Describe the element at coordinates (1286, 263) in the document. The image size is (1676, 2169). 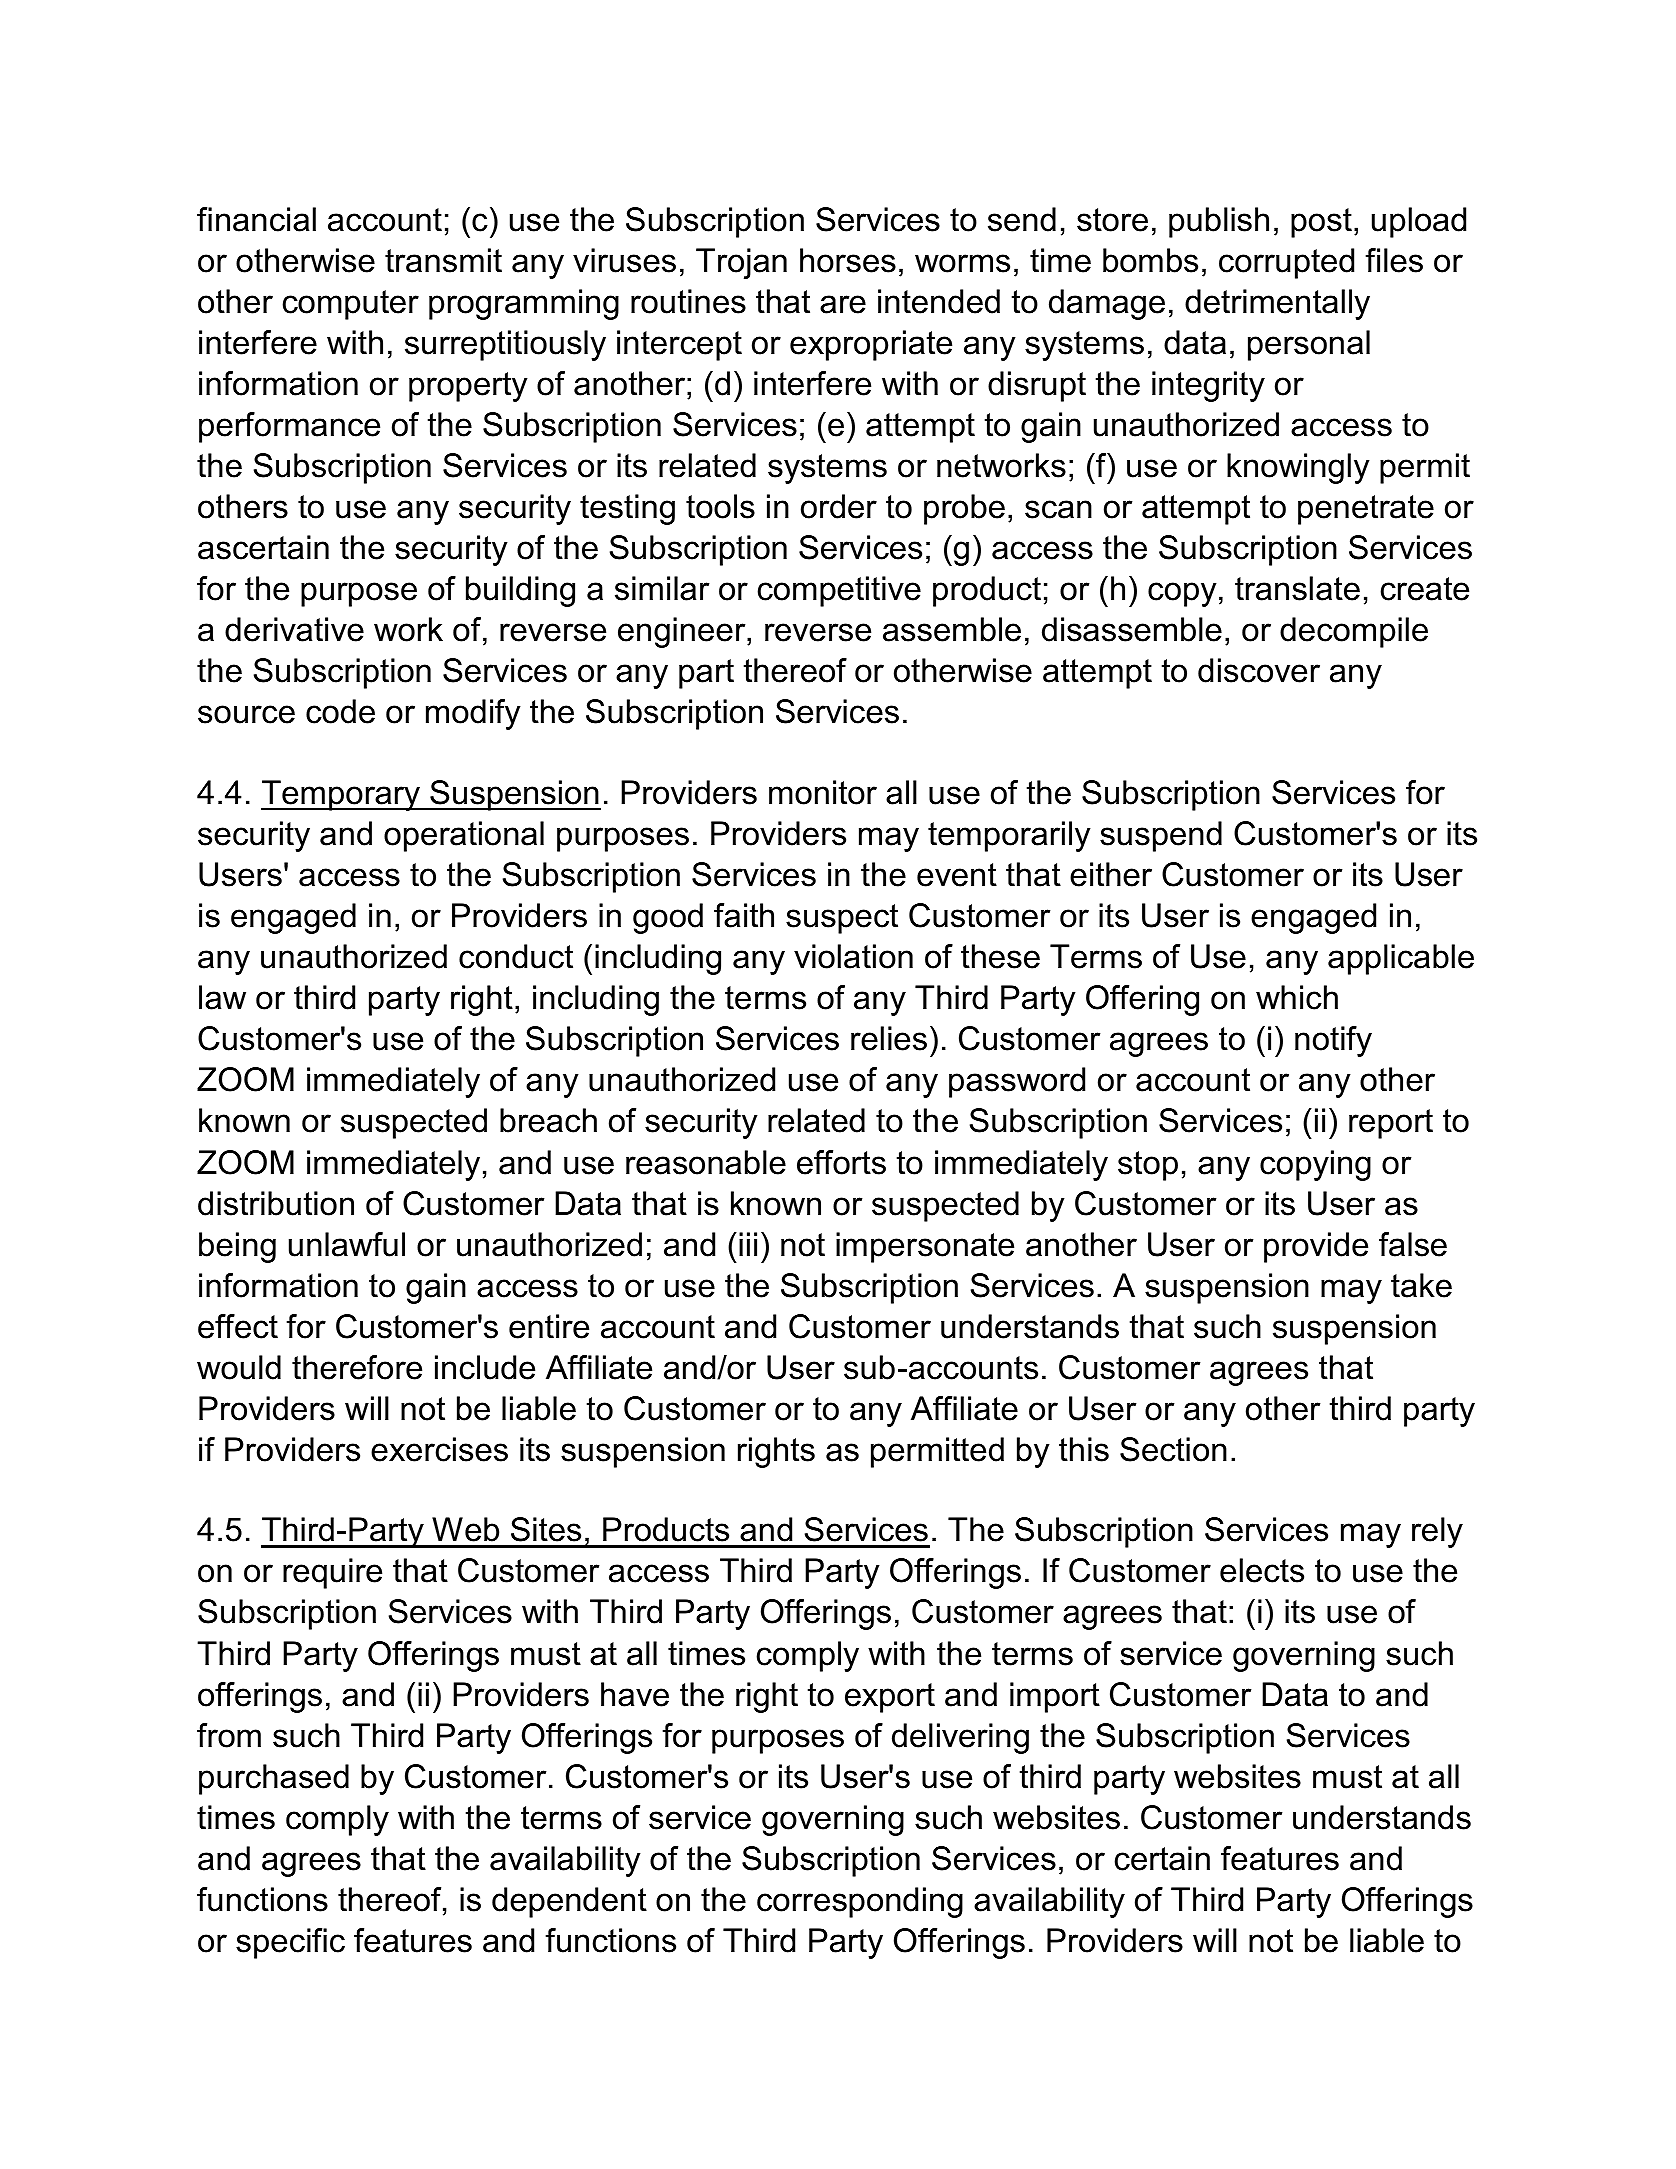
I see `corrupted` at that location.
